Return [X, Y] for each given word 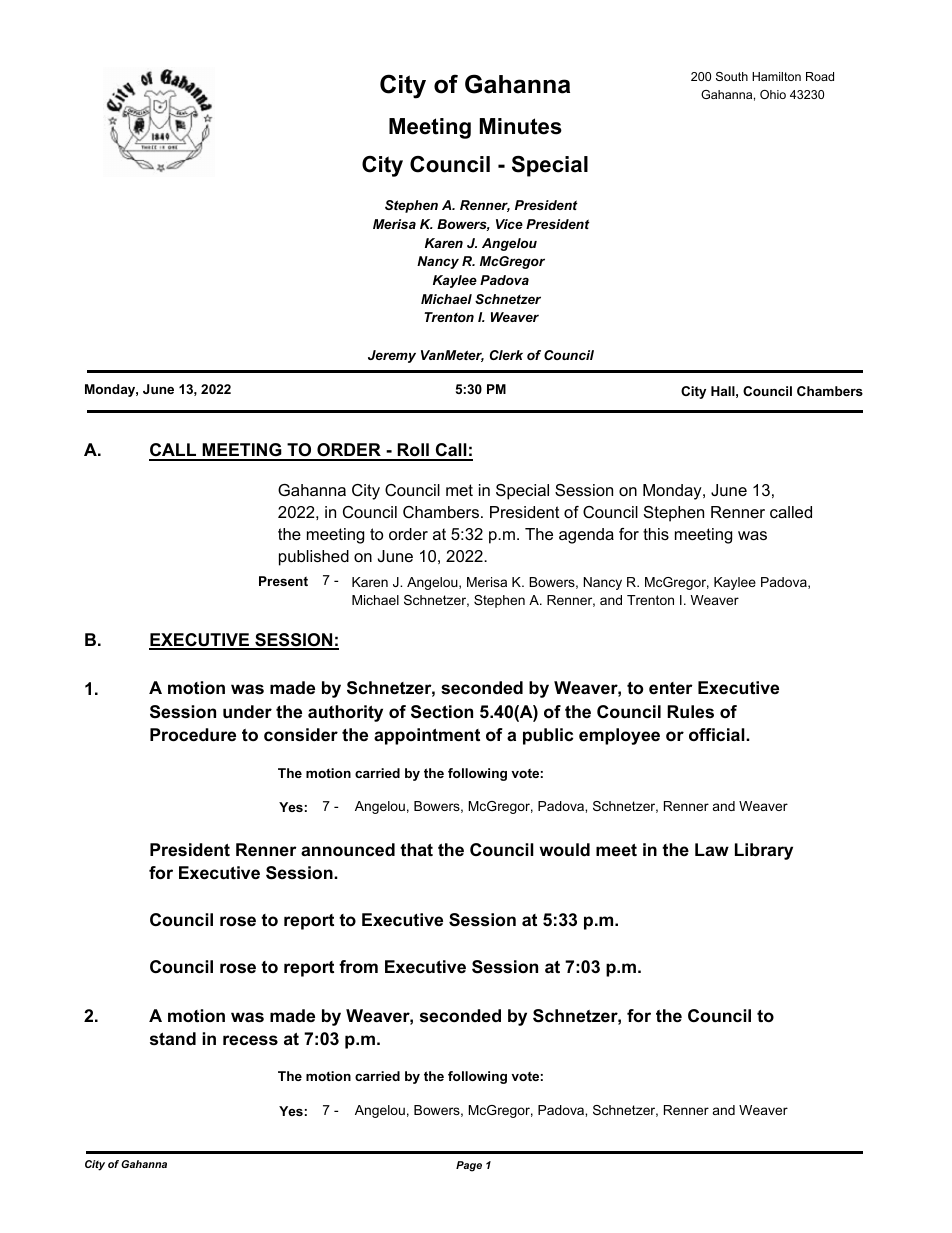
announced [348, 849]
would [564, 849]
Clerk [506, 355]
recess [250, 1040]
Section [442, 712]
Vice [509, 224]
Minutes [521, 126]
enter [671, 688]
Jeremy [392, 356]
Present [283, 581]
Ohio [773, 94]
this [656, 534]
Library [764, 851]
